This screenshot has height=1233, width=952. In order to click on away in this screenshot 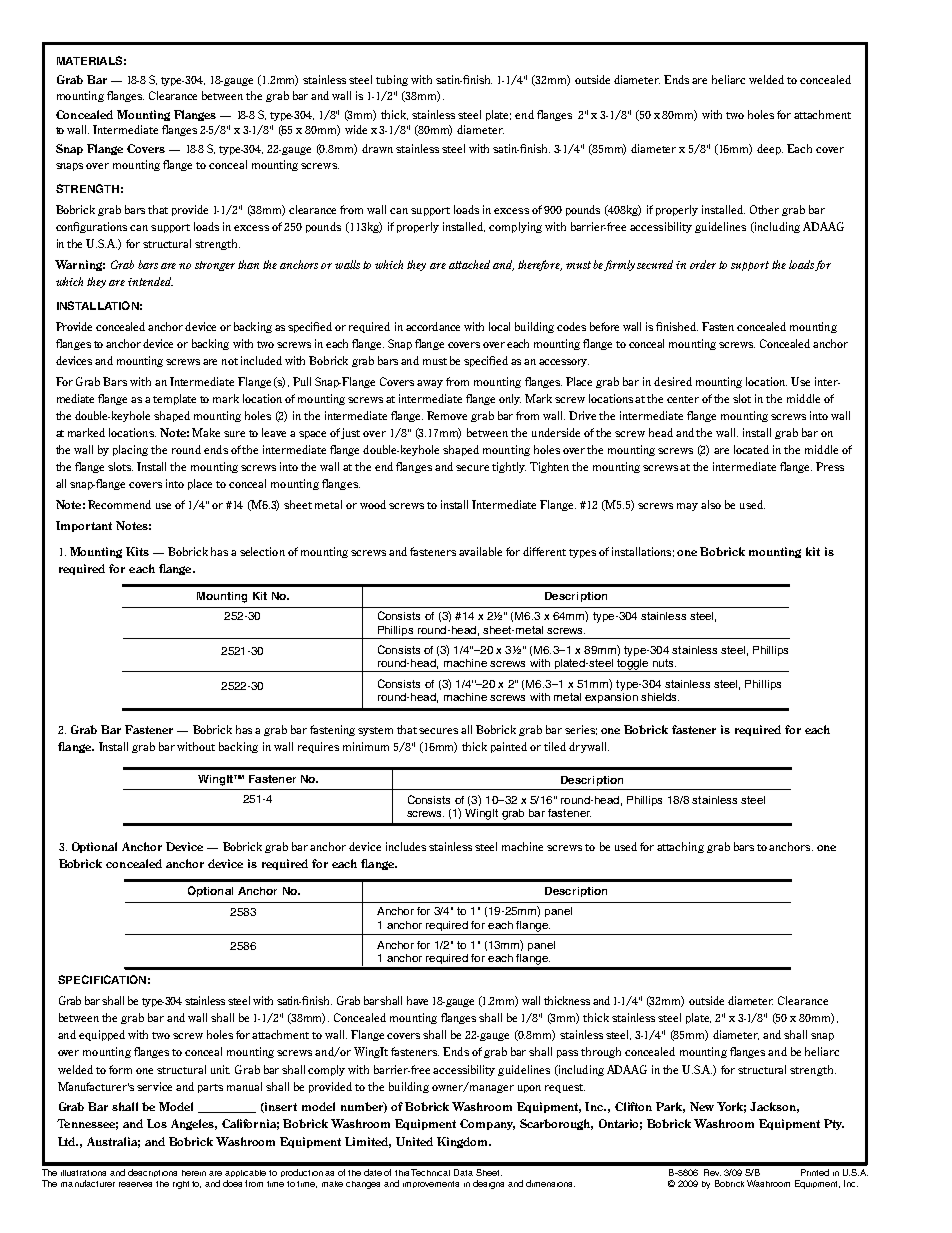, I will do `click(430, 384)`.
